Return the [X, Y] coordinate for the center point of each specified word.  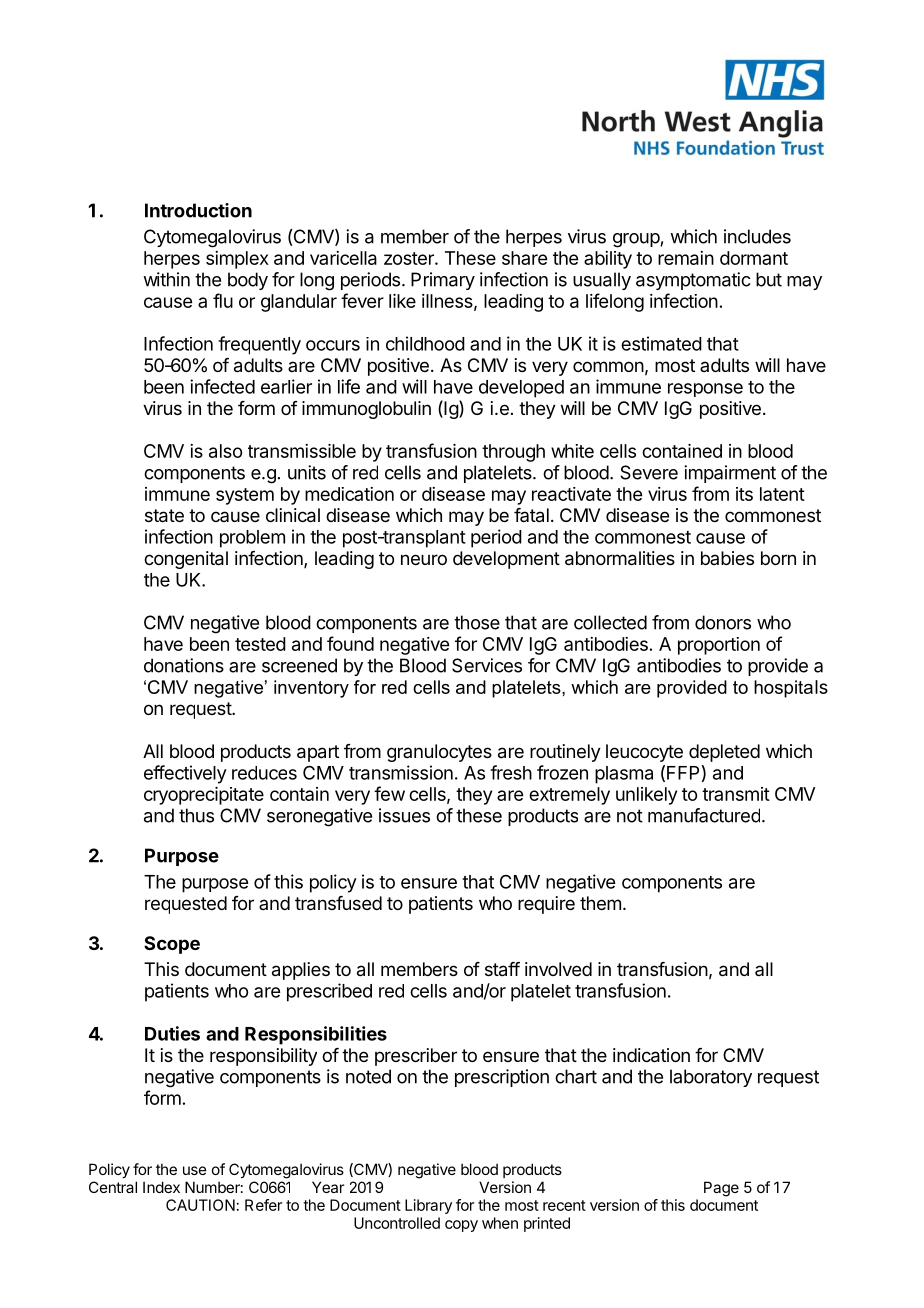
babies [727, 558]
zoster [410, 258]
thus [196, 815]
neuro [424, 559]
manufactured [704, 815]
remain [686, 258]
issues [404, 815]
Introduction [198, 210]
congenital [186, 560]
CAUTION [200, 1205]
